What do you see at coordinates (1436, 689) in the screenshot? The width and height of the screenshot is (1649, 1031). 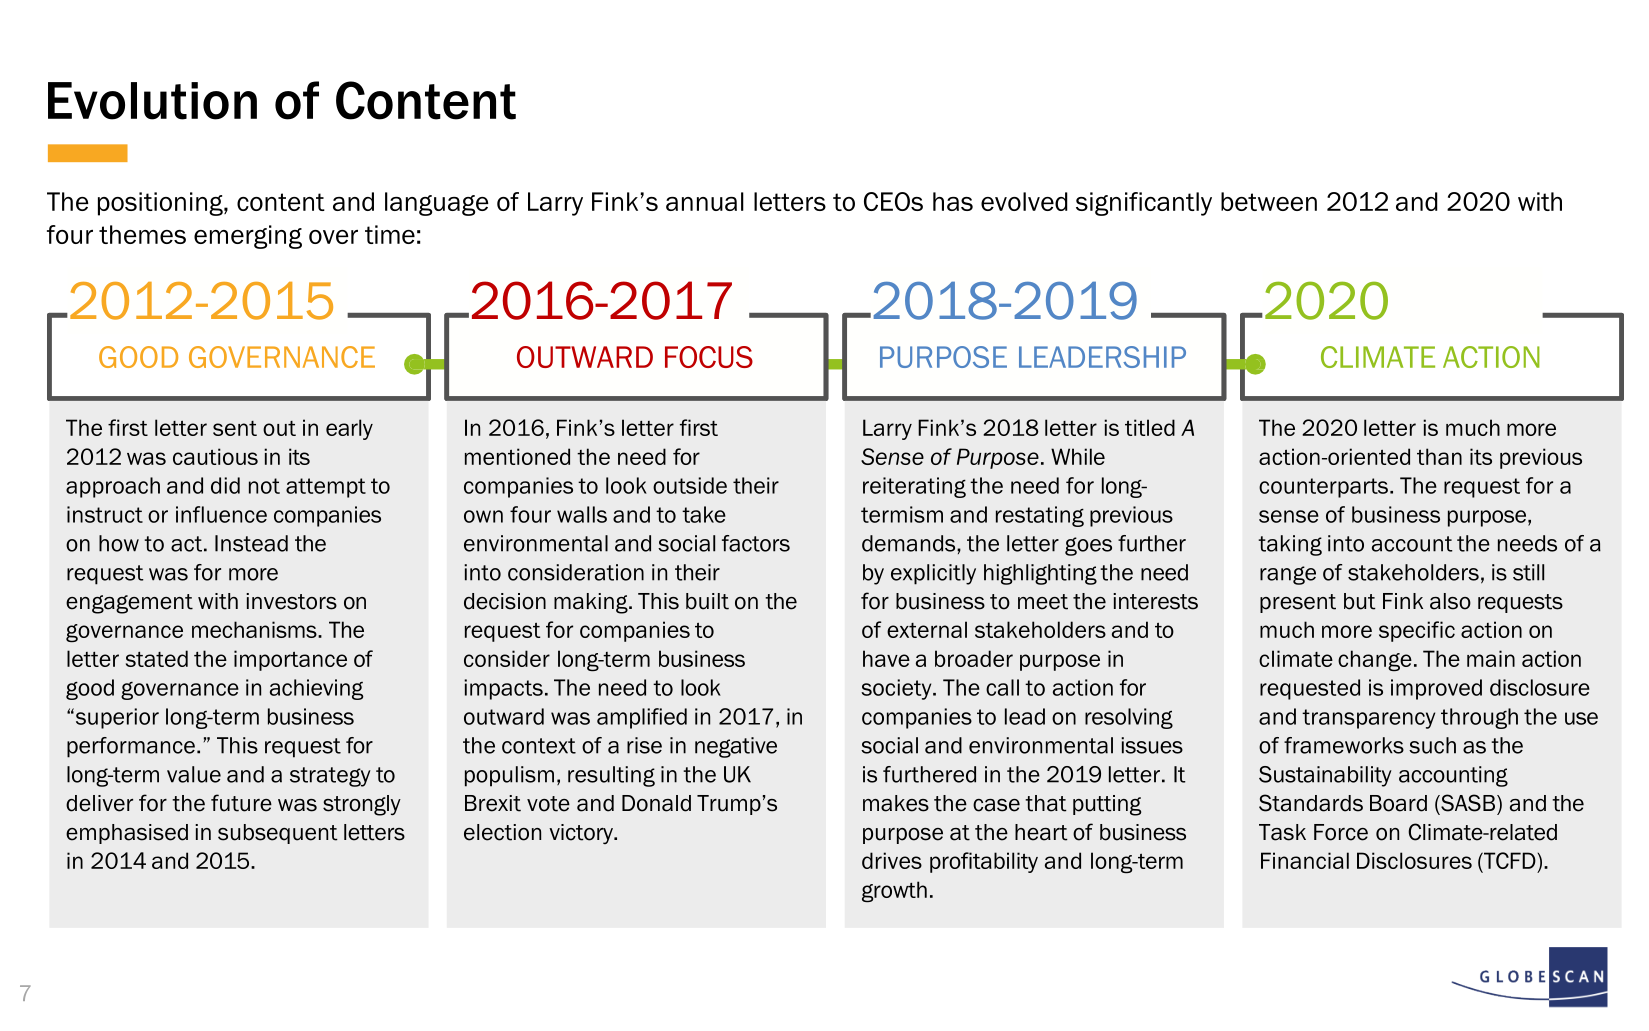 I see `improved` at bounding box center [1436, 689].
